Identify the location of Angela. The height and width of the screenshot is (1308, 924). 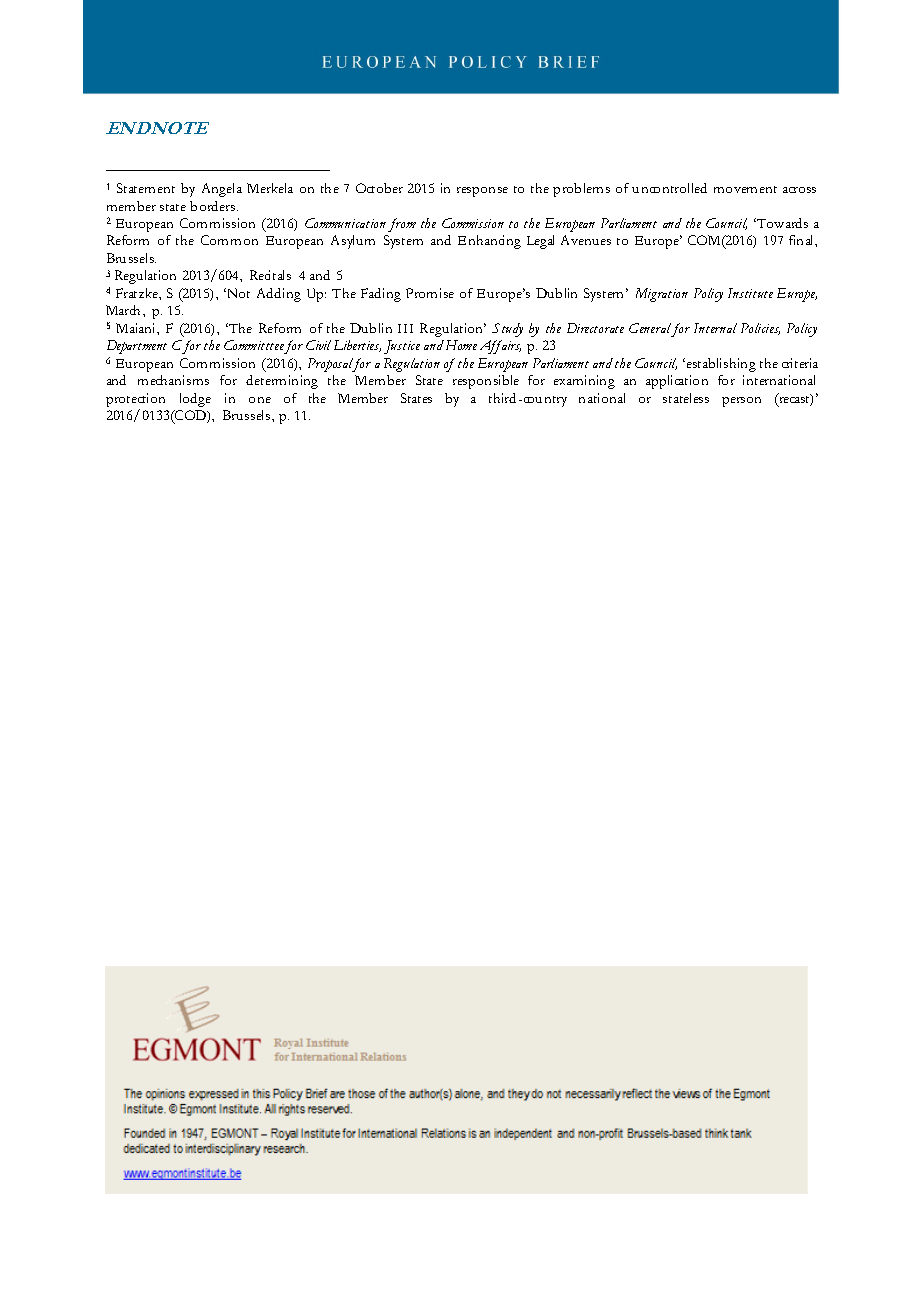
(222, 190).
